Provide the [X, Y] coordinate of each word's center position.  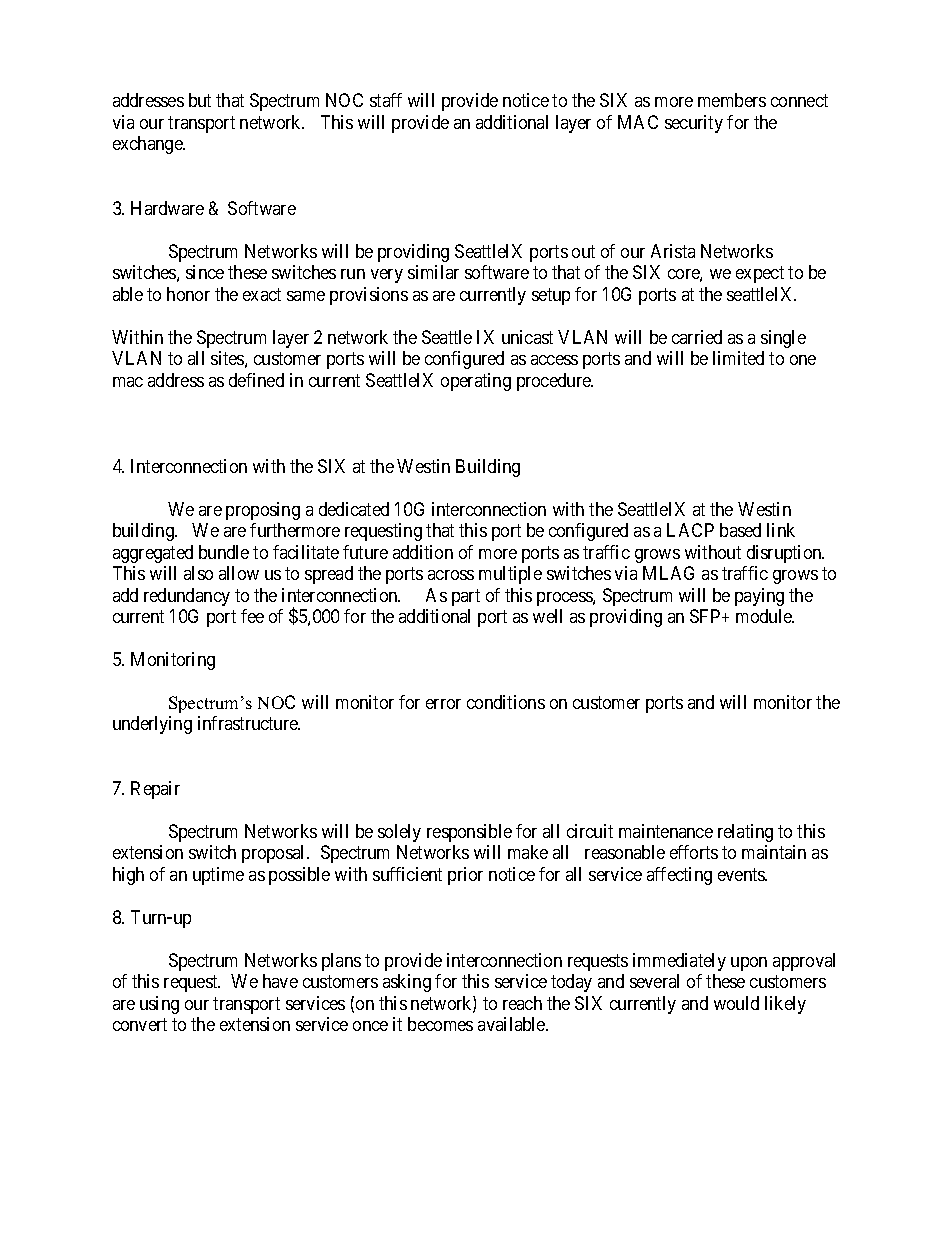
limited [738, 358]
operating [476, 382]
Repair [155, 790]
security [694, 124]
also [198, 573]
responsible [469, 833]
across [451, 575]
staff [386, 100]
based [740, 530]
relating [745, 833]
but [200, 100]
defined [256, 380]
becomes [440, 1024]
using [159, 1005]
